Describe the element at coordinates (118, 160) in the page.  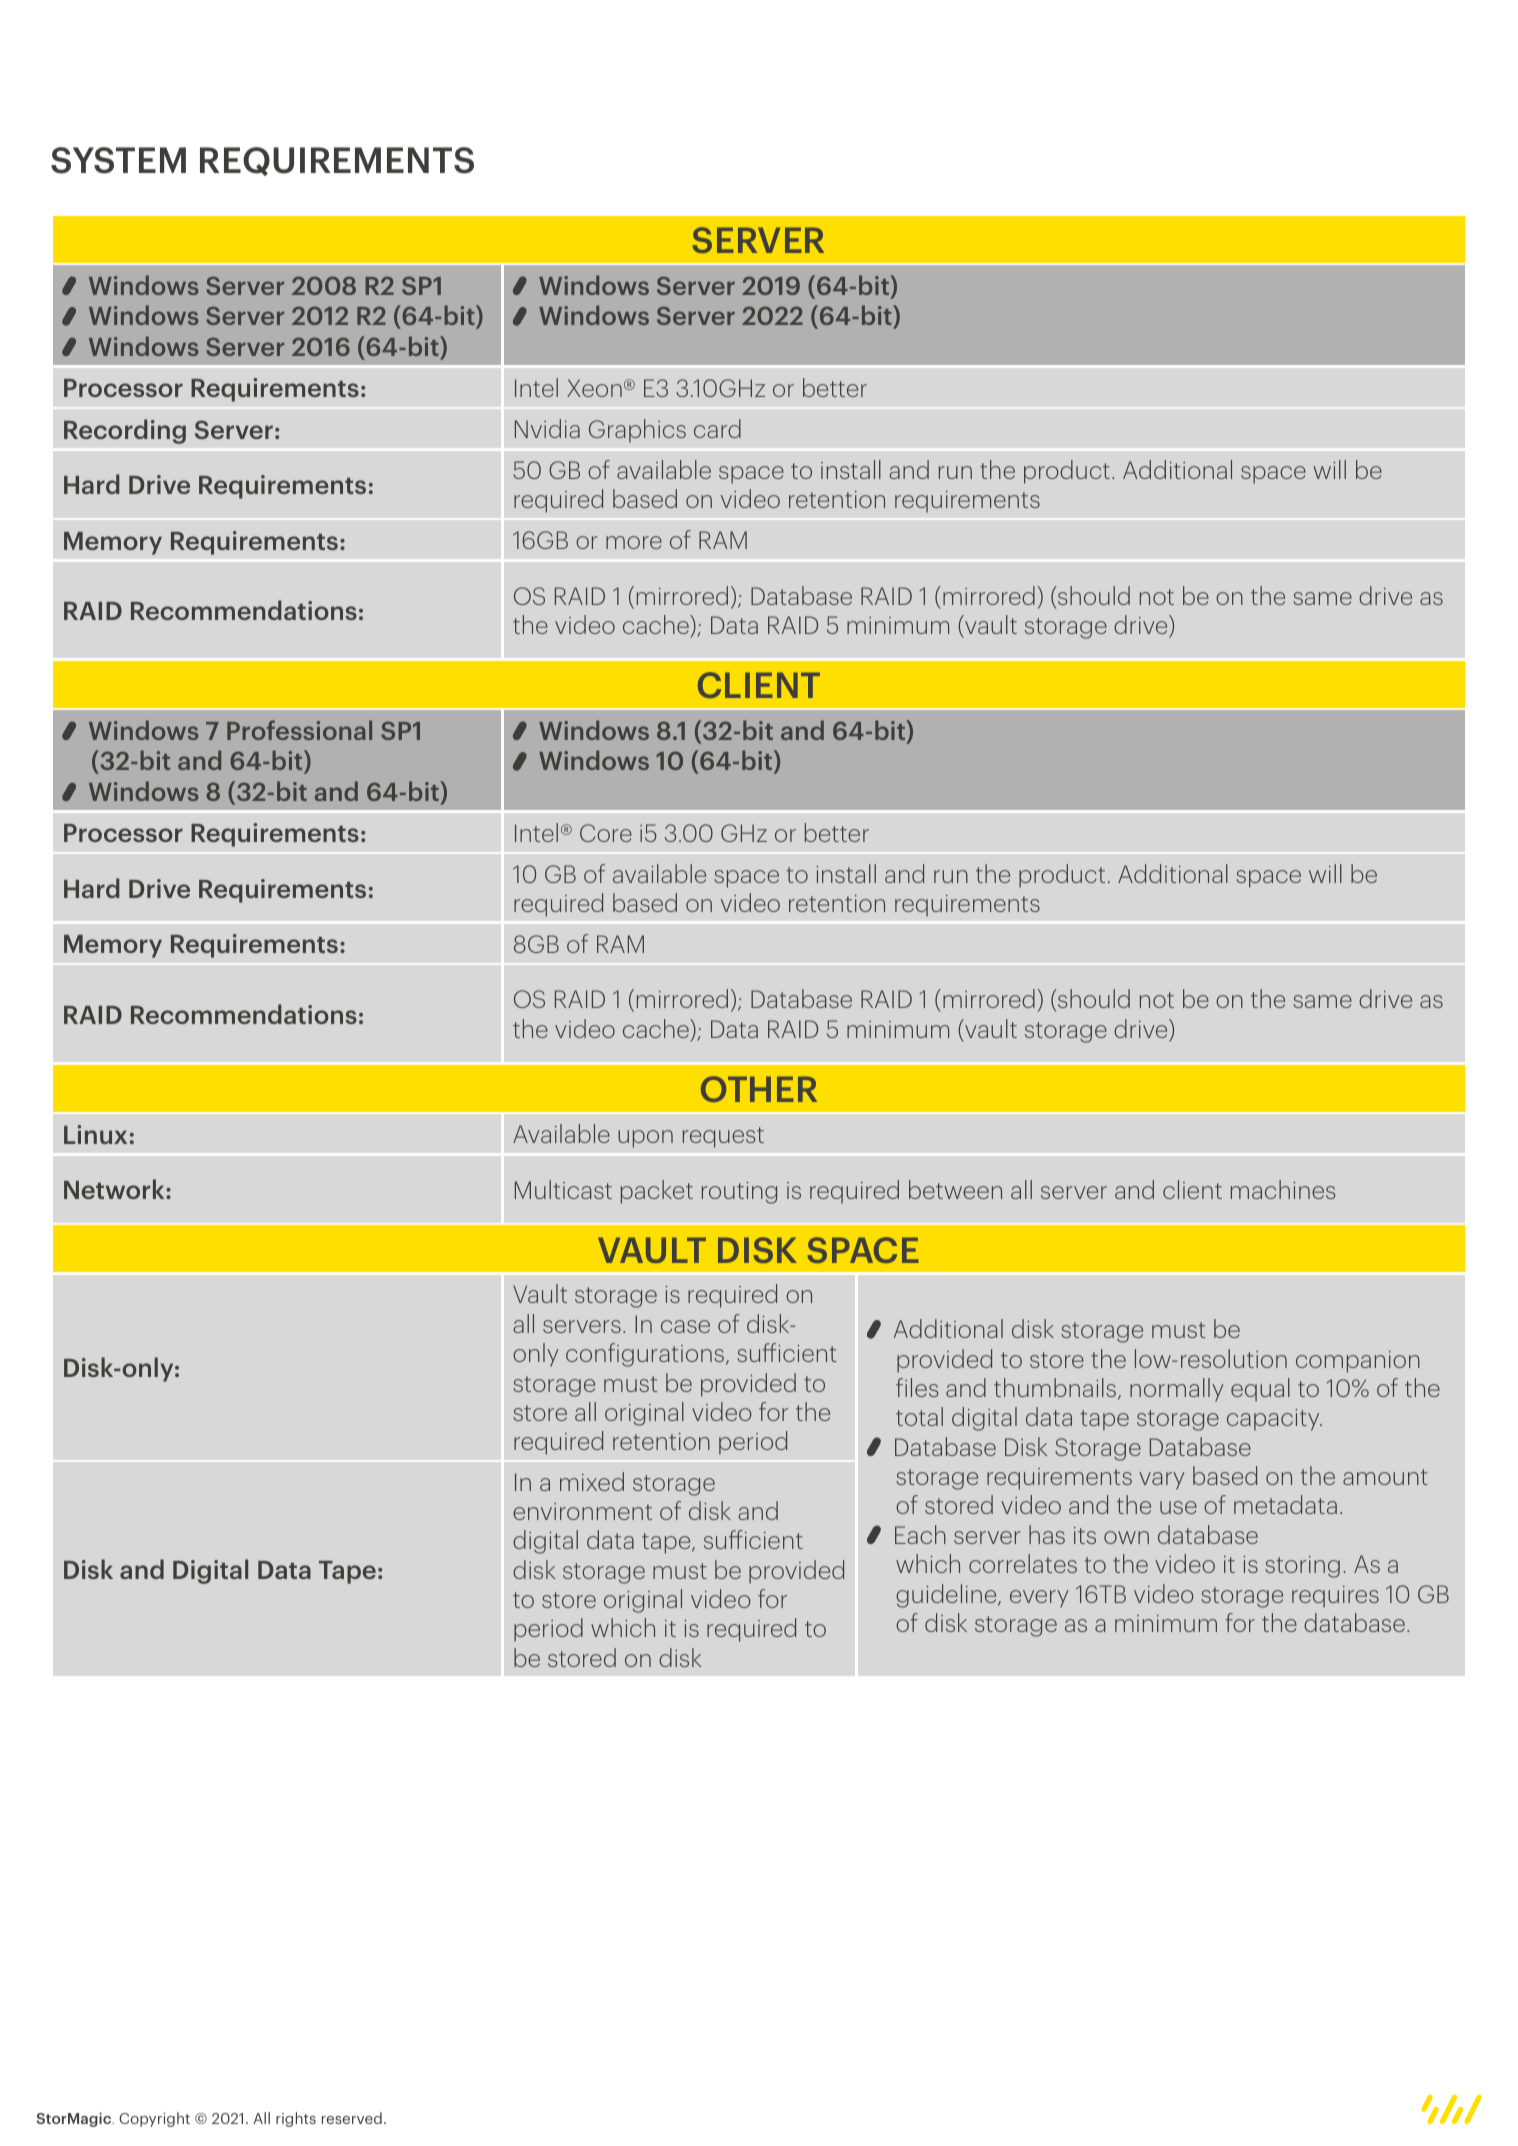
I see `SYSTEM` at that location.
